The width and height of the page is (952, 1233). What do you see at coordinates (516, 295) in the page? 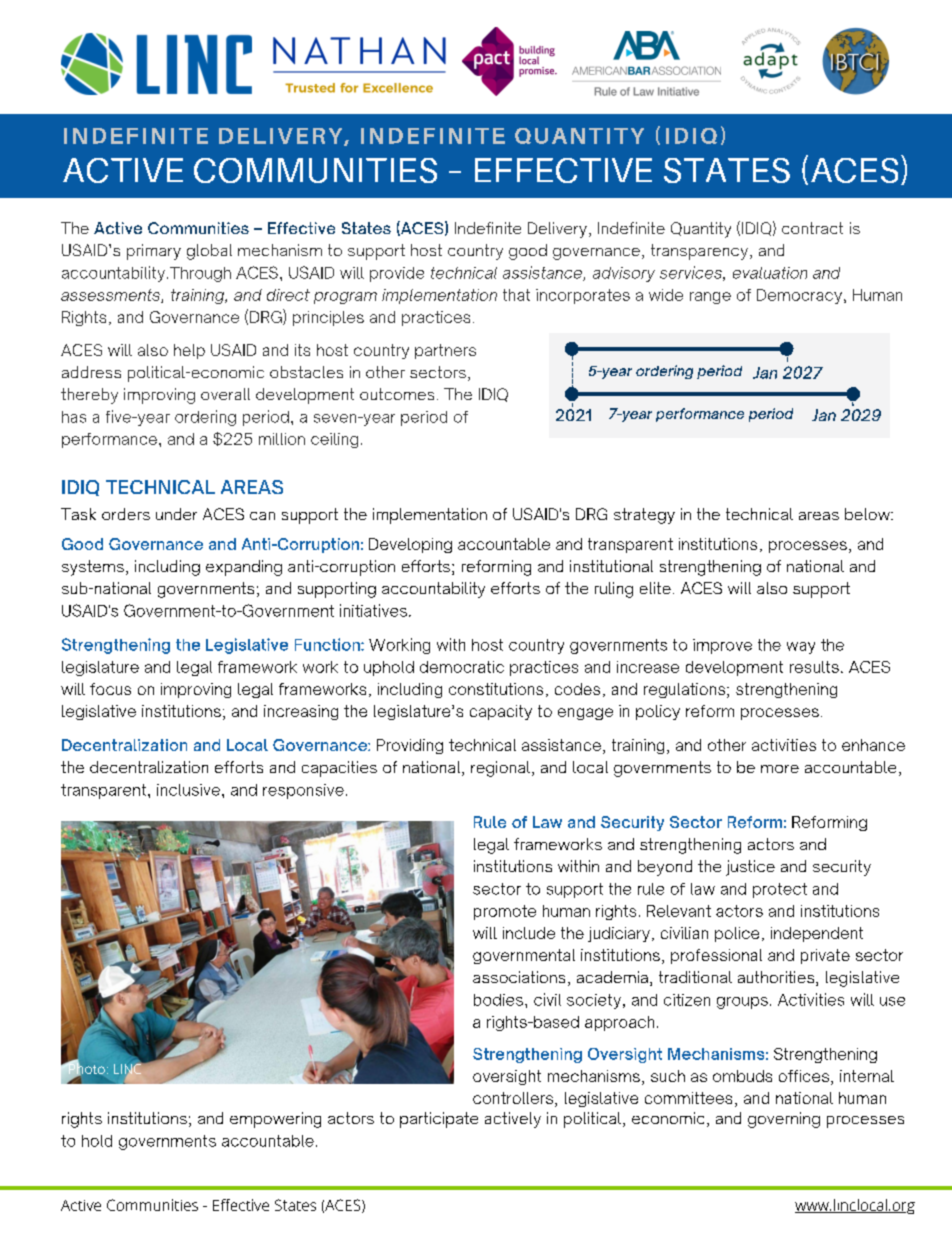
I see `that` at bounding box center [516, 295].
